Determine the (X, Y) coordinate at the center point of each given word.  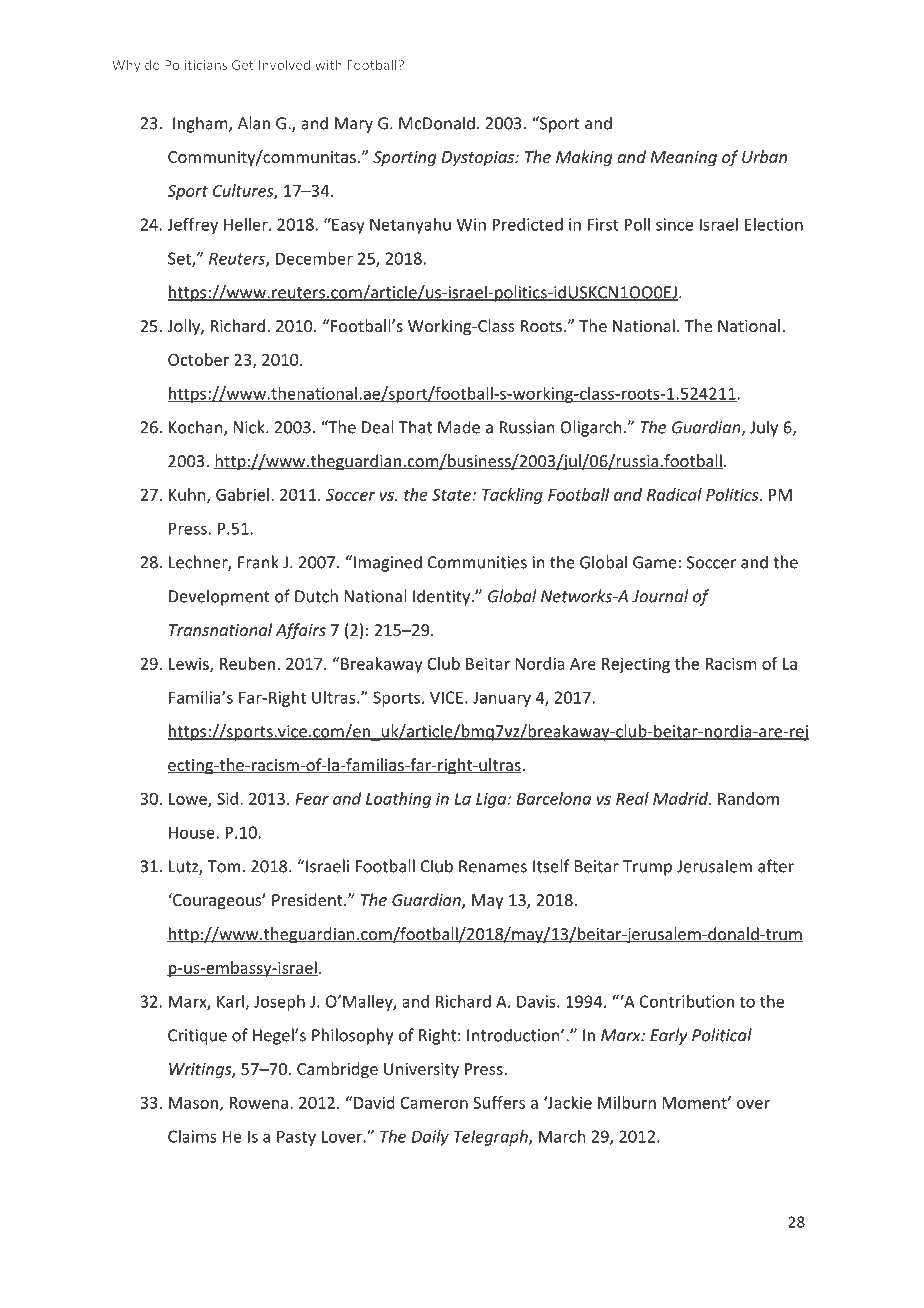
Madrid (681, 798)
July (764, 428)
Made (459, 427)
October (198, 359)
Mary (354, 125)
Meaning (684, 159)
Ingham (201, 124)
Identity (441, 597)
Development (219, 597)
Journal (660, 596)
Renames (493, 866)
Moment (695, 1103)
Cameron (434, 1103)
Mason (193, 1103)
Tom (224, 866)
